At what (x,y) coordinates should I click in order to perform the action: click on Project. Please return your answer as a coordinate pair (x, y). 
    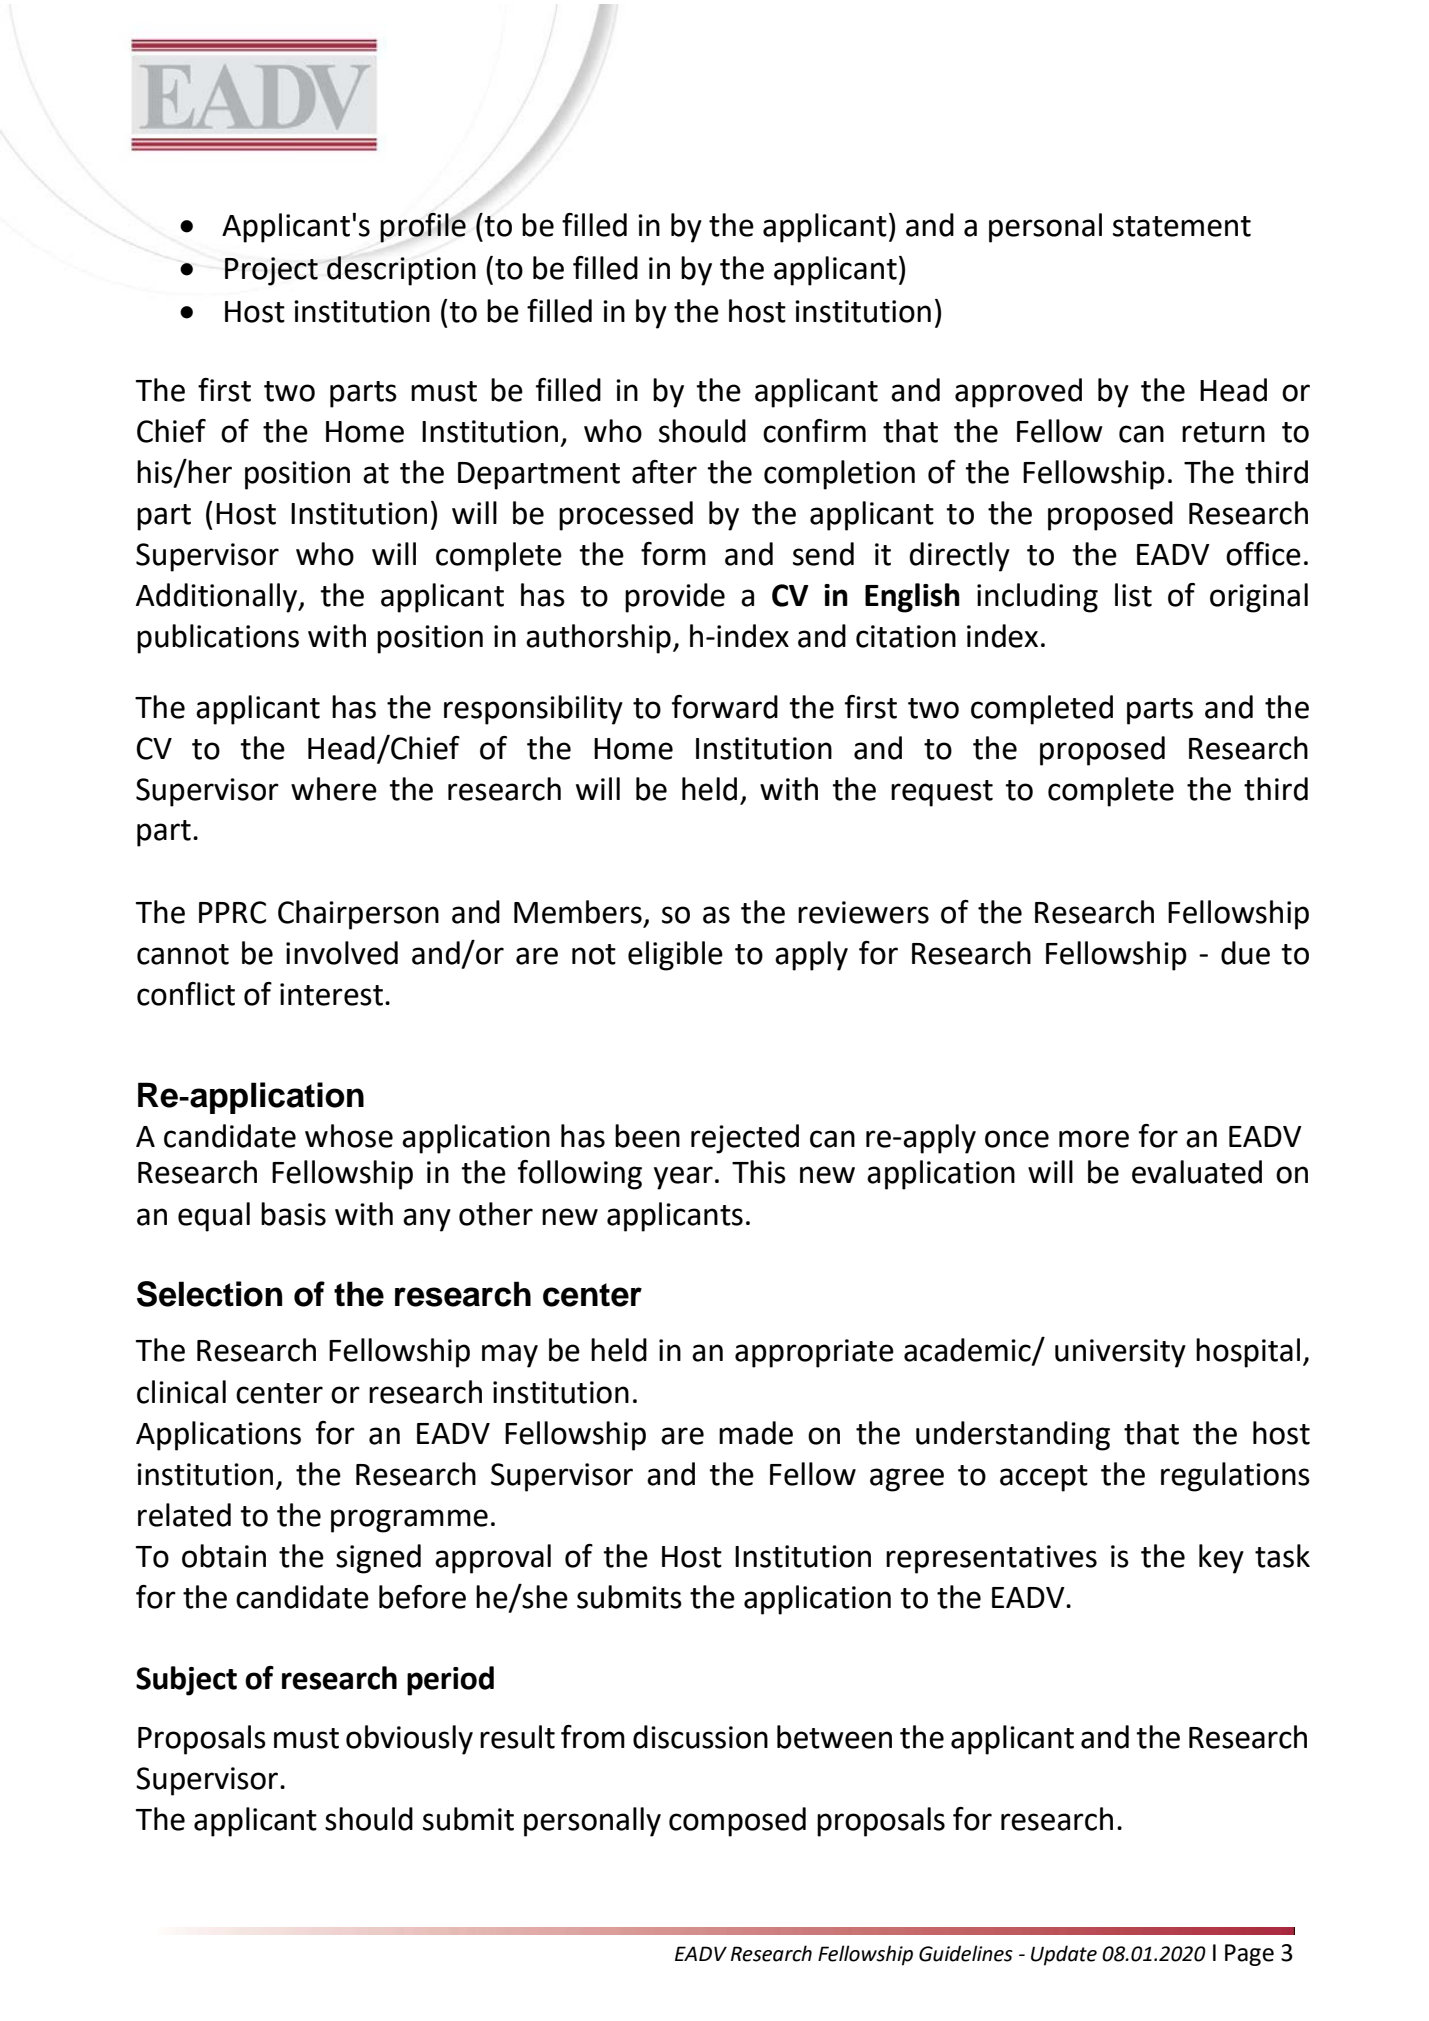
    Looking at the image, I should click on (271, 271).
